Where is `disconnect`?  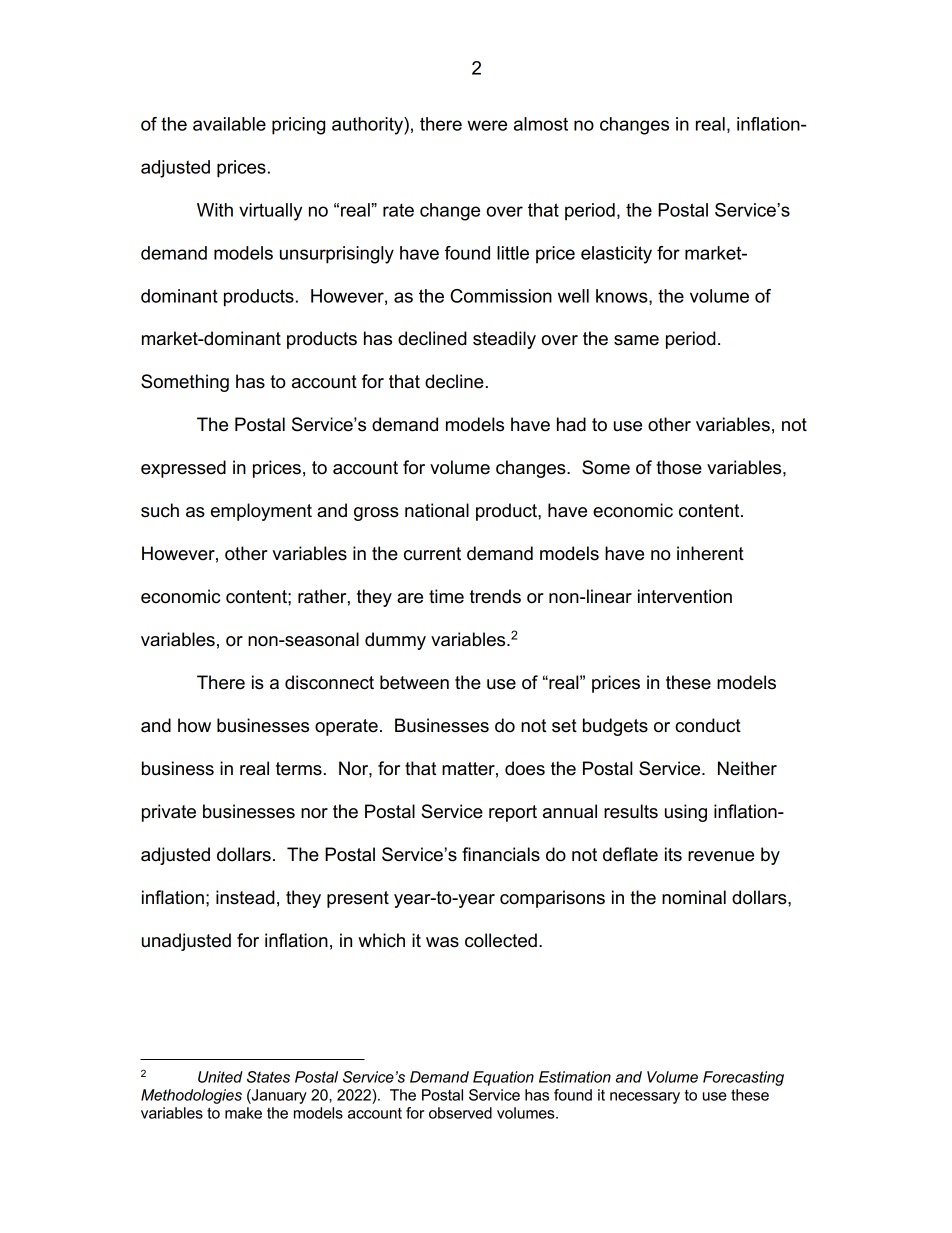 disconnect is located at coordinates (329, 682).
